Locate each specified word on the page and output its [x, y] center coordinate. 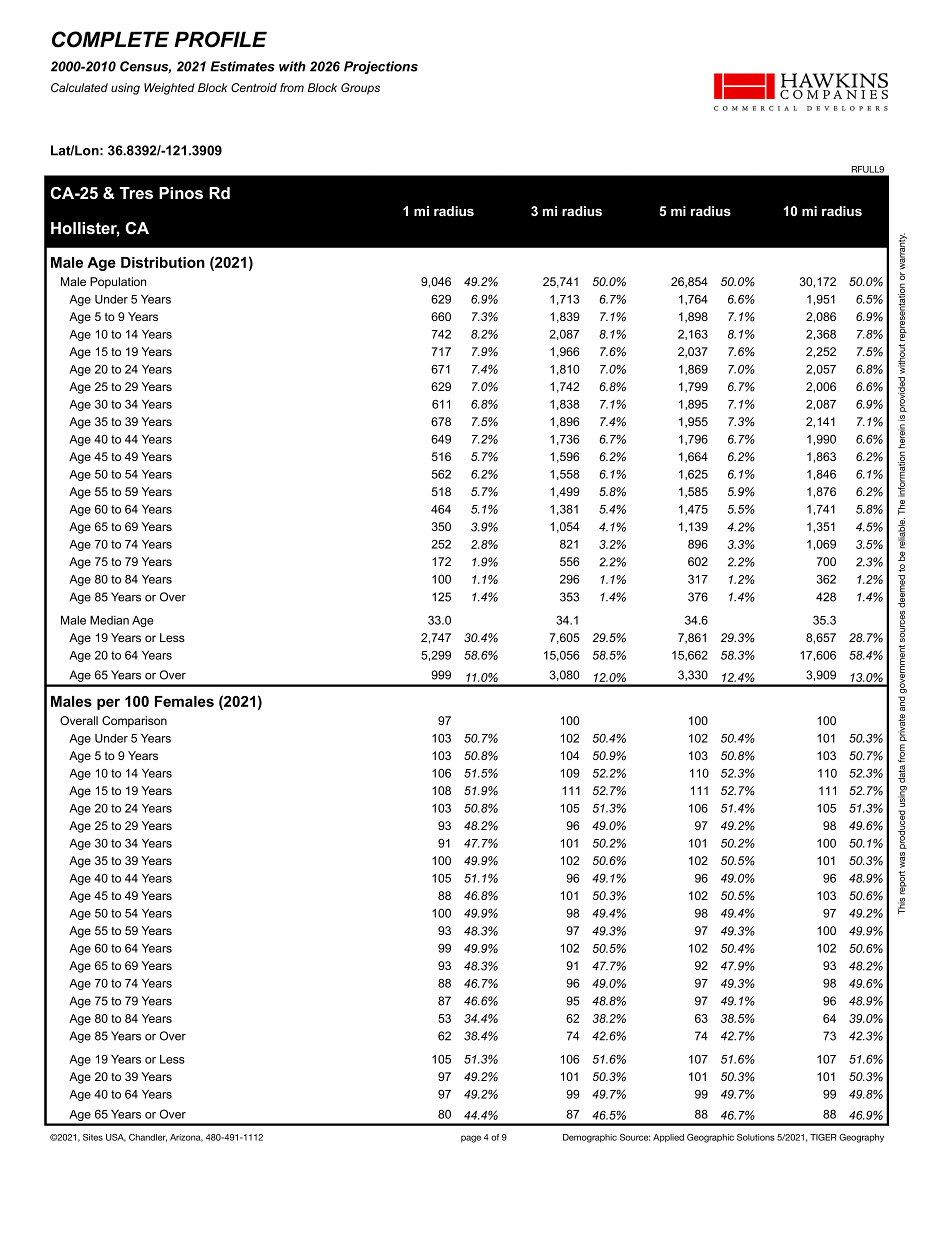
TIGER [823, 1137]
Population [118, 283]
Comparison [134, 722]
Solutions [756, 1137]
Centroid [254, 87]
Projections [381, 67]
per [108, 704]
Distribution [163, 262]
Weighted [169, 89]
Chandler [148, 1138]
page [471, 1139]
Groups [360, 89]
